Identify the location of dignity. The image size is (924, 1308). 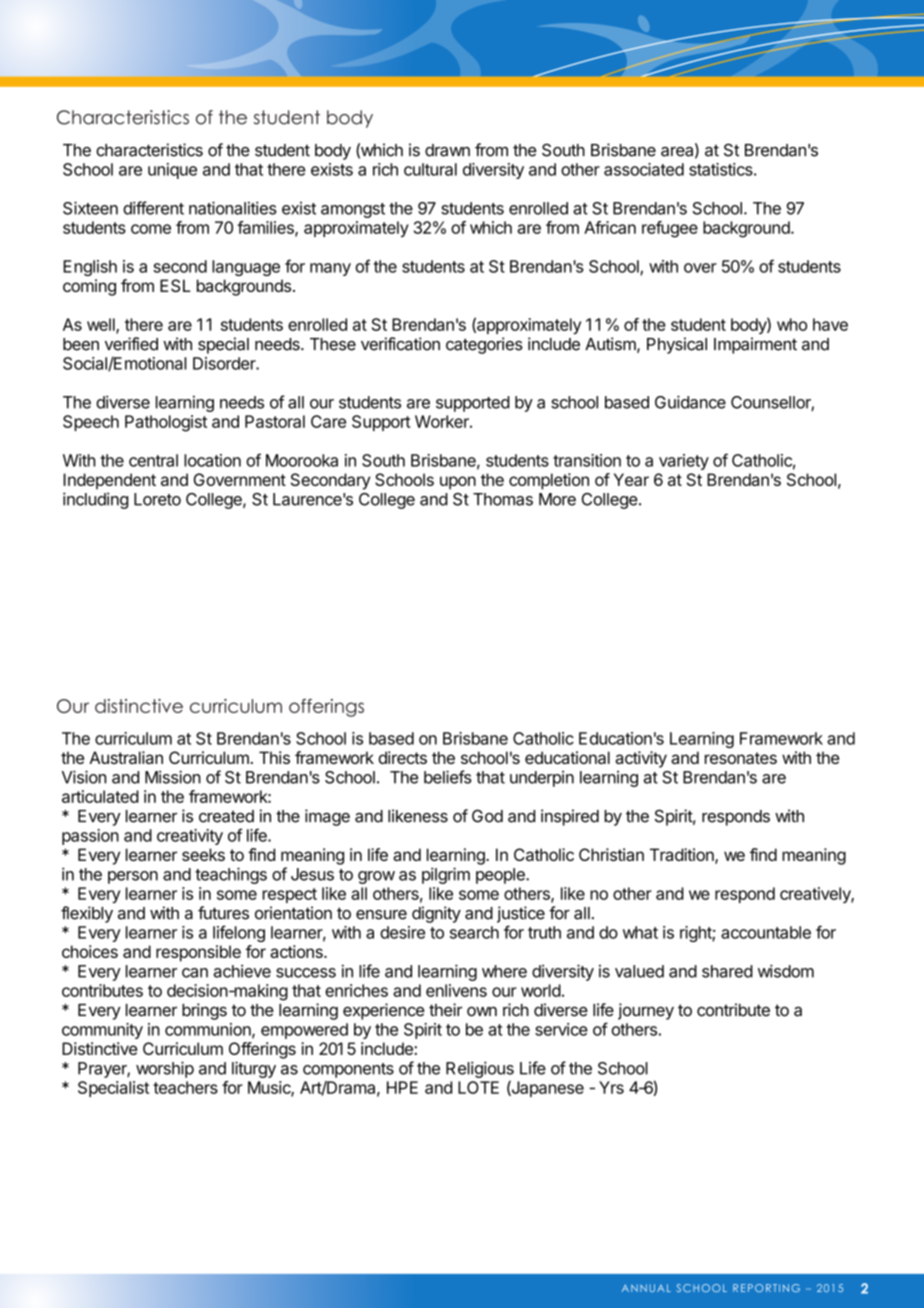
(436, 914).
